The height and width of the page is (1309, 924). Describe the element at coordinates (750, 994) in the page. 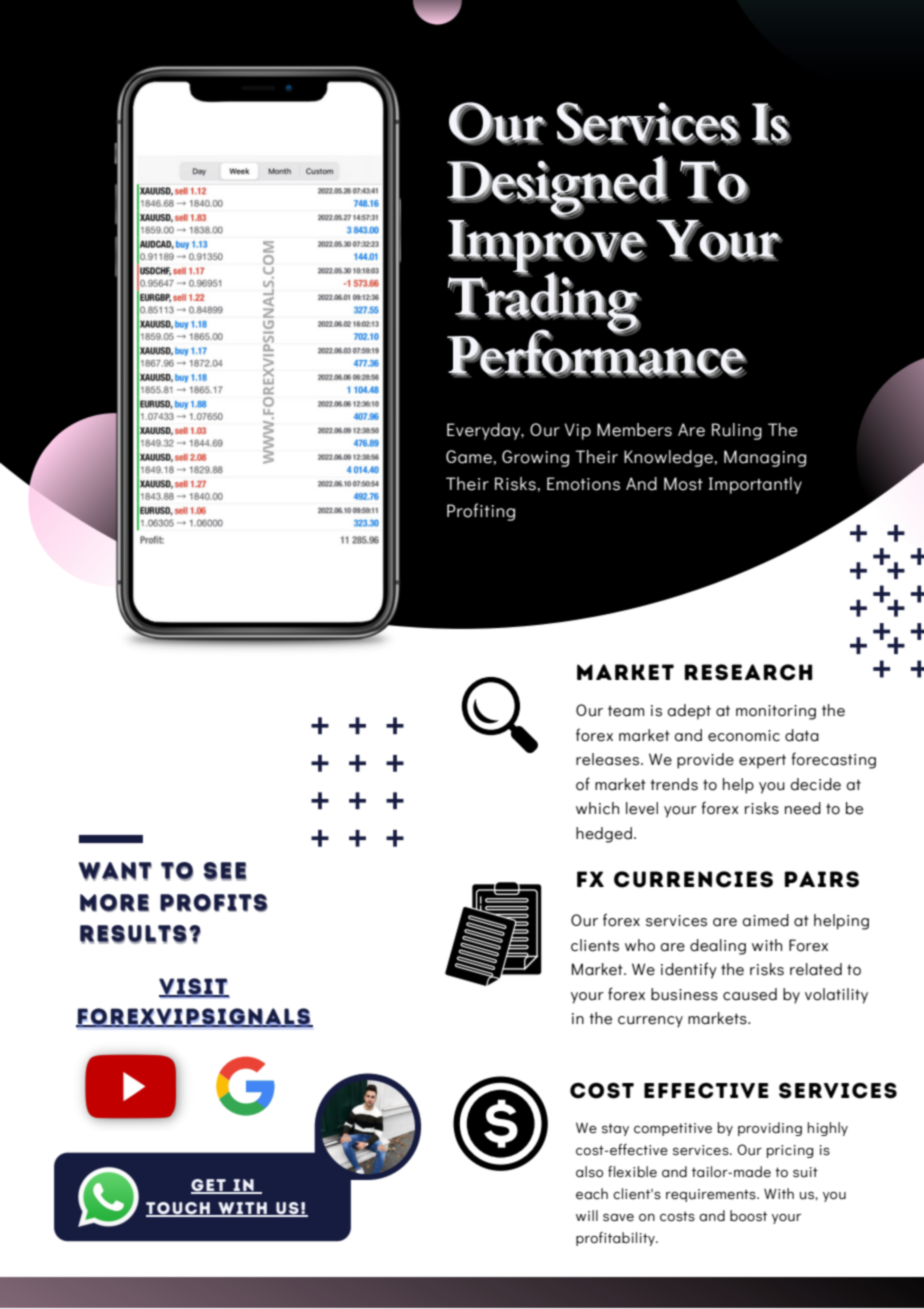

I see `caused` at that location.
